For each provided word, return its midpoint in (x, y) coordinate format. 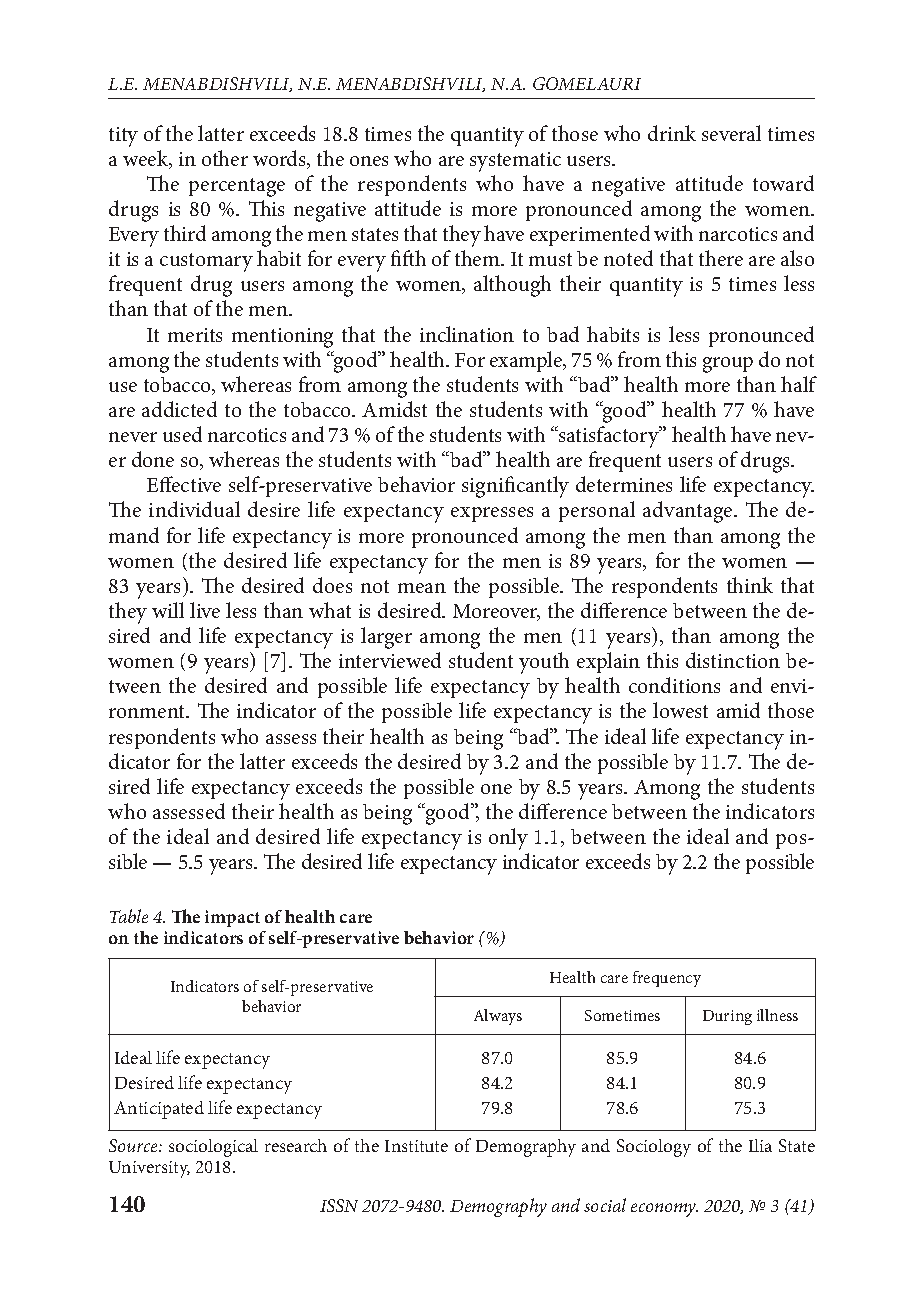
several (731, 133)
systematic (515, 162)
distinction (733, 660)
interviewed (390, 660)
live (205, 610)
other (225, 158)
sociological (213, 1148)
